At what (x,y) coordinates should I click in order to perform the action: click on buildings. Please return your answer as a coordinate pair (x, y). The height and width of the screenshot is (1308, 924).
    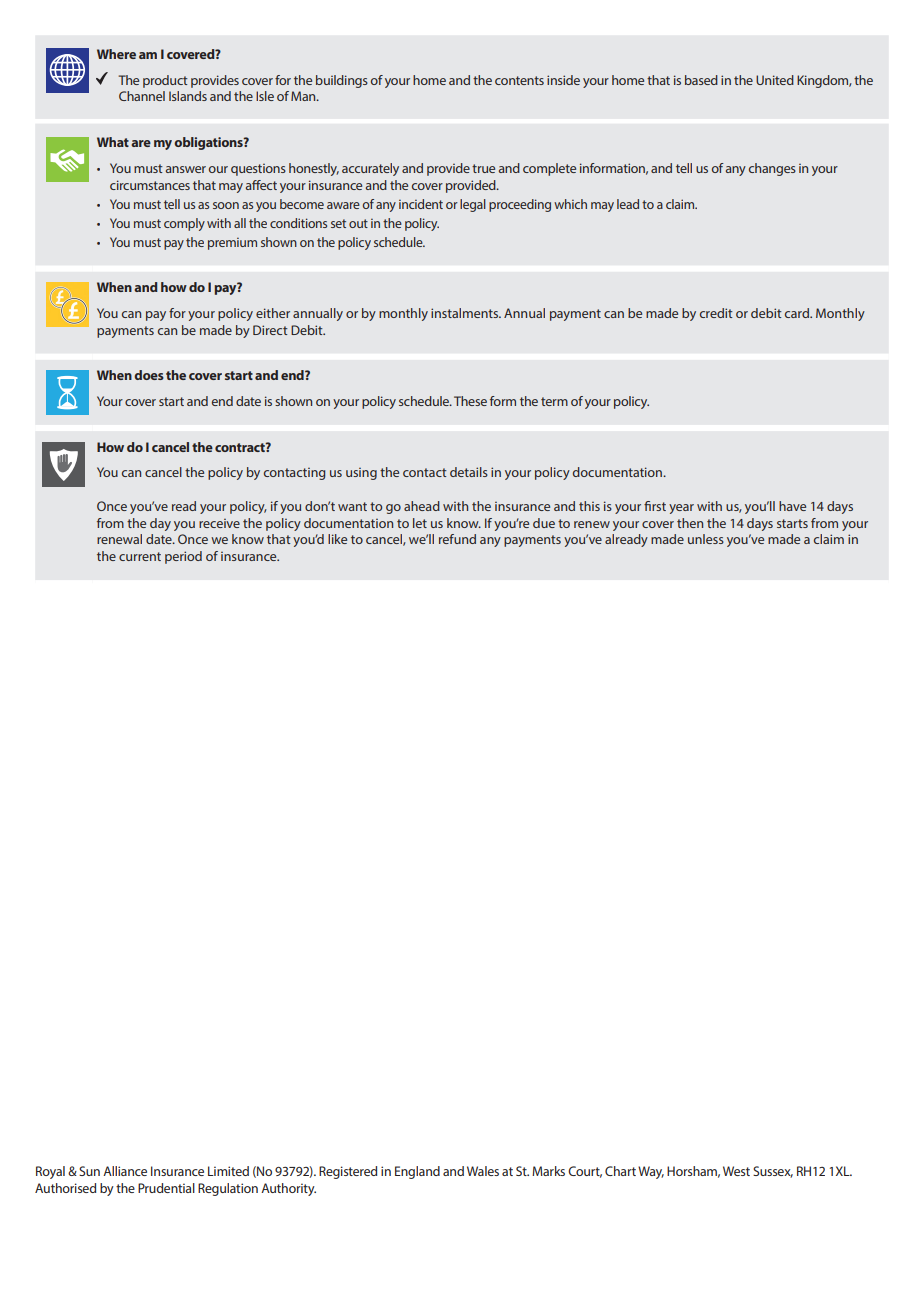
    Looking at the image, I should click on (342, 81).
